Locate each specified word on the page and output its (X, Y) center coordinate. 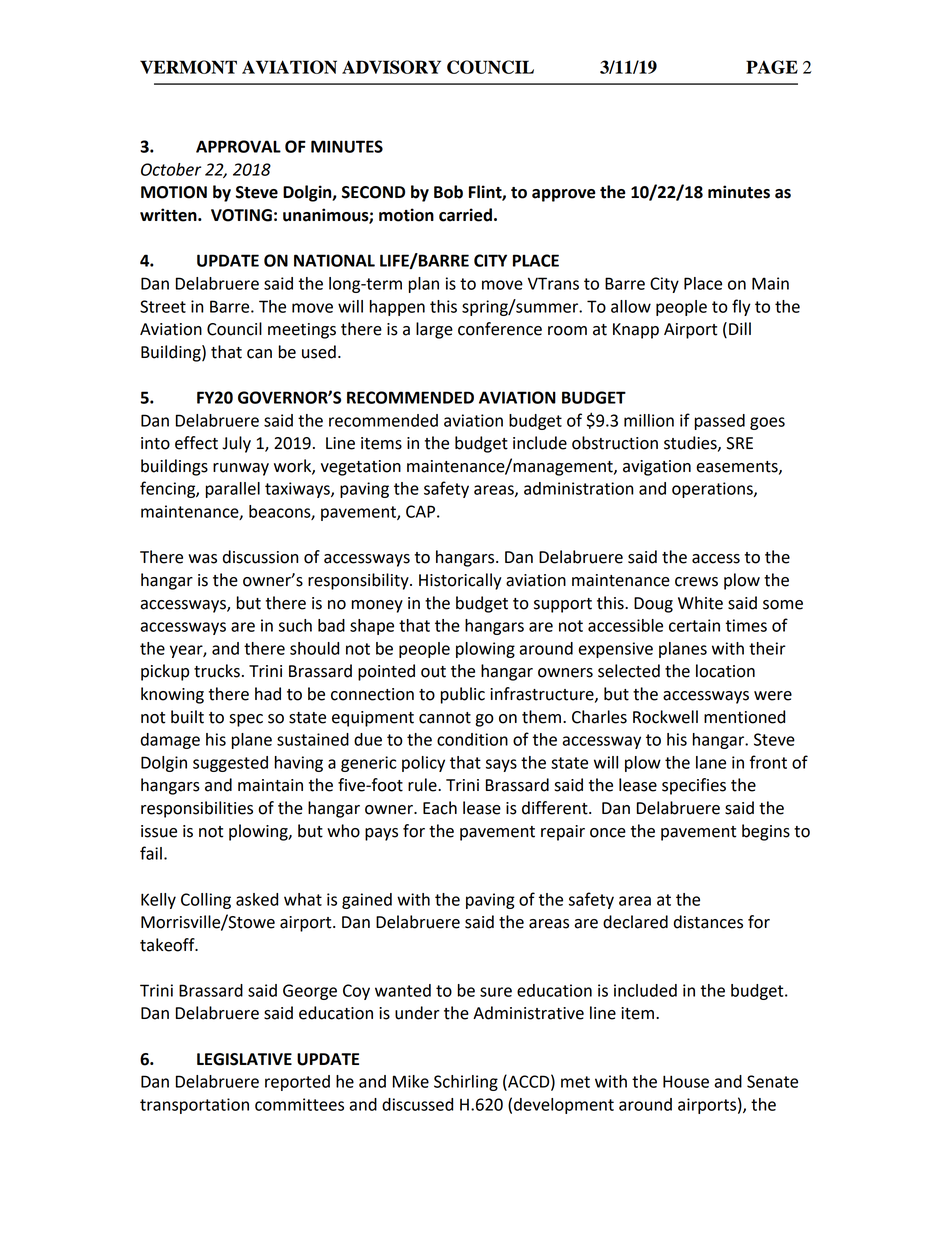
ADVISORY (391, 67)
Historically (460, 581)
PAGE (772, 67)
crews (696, 582)
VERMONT (188, 67)
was (202, 559)
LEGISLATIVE (244, 1059)
